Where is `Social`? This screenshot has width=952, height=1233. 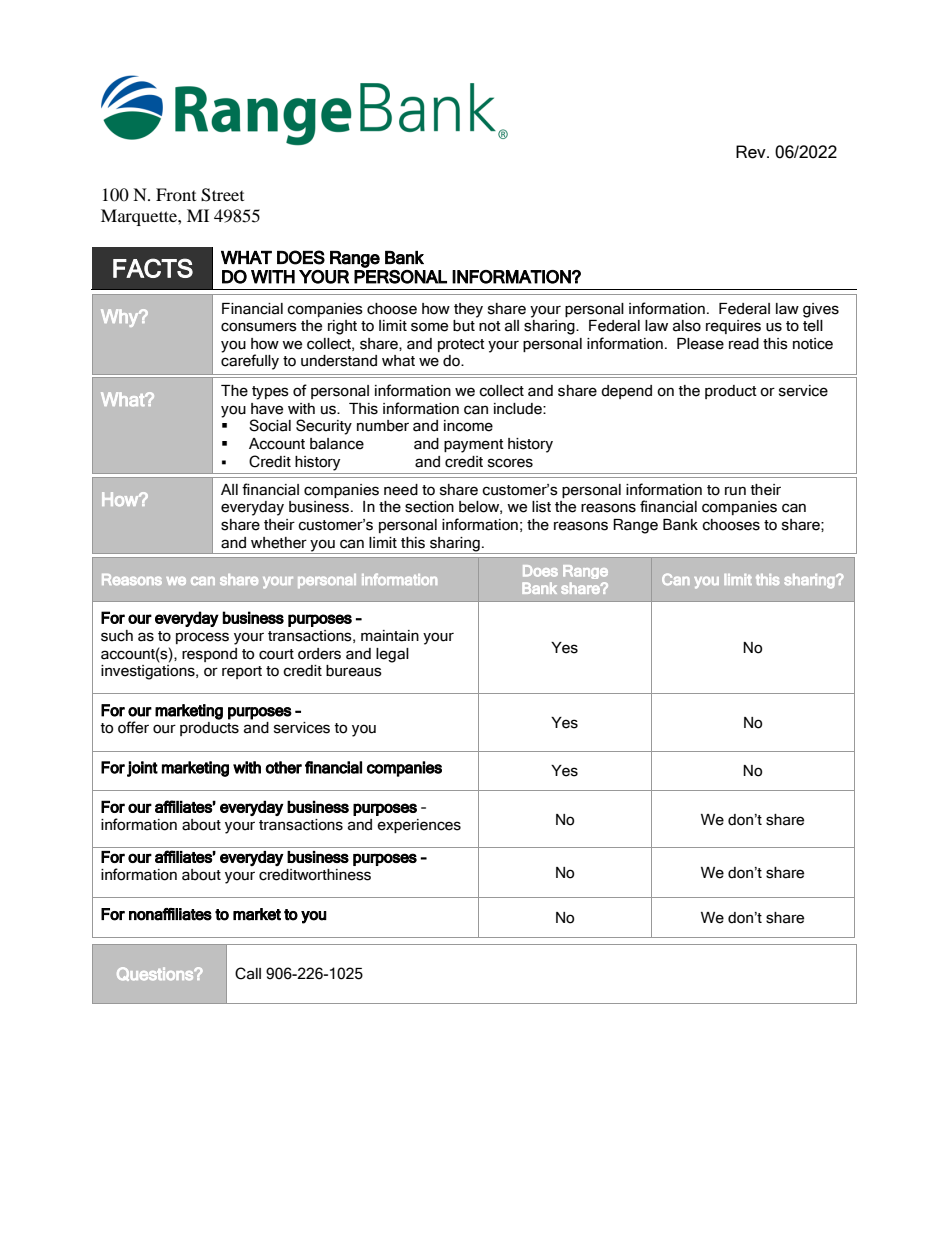
Social is located at coordinates (270, 425).
